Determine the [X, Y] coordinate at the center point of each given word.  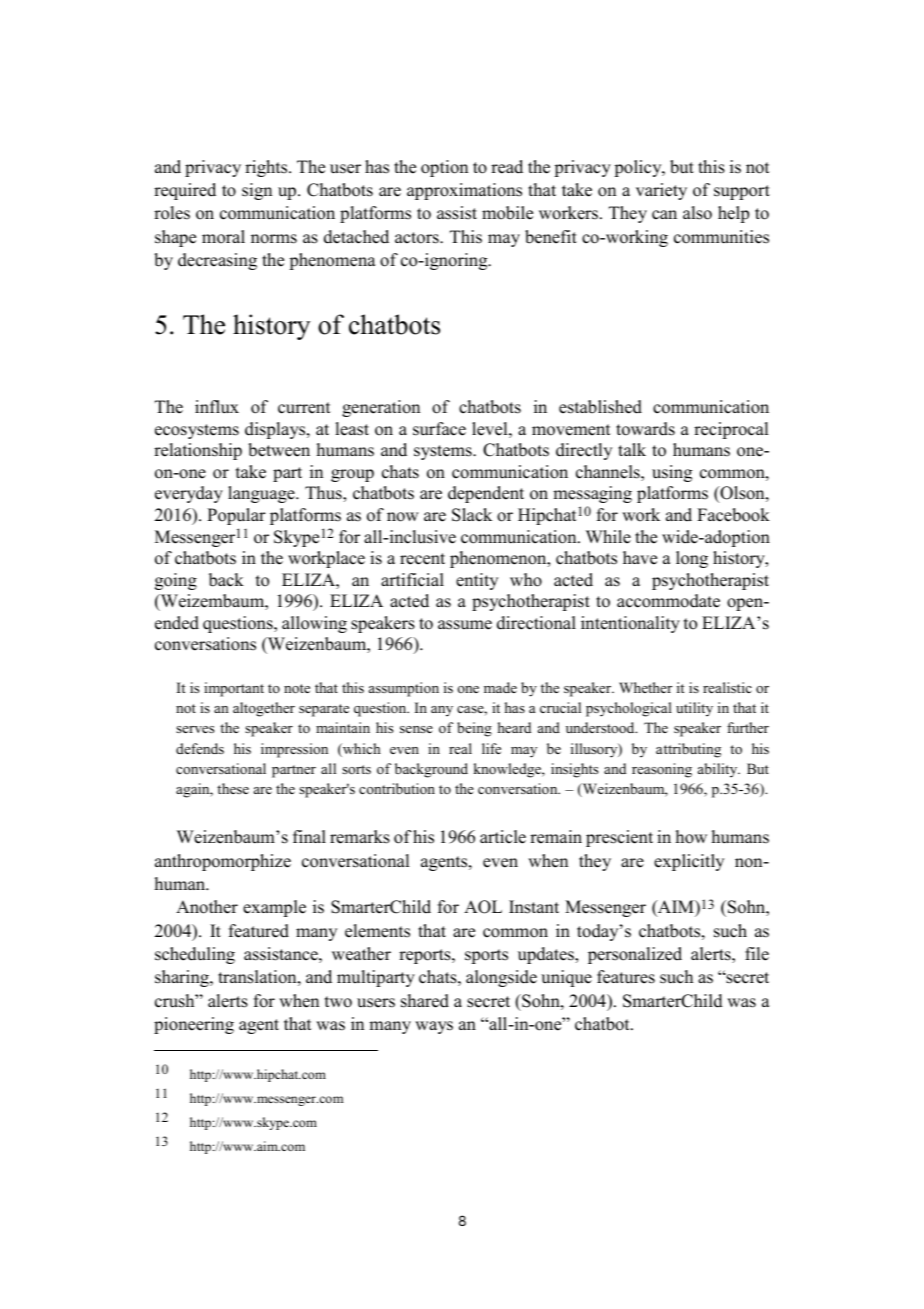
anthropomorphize [223, 862]
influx [217, 407]
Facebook [733, 515]
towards [645, 429]
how [691, 837]
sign [257, 191]
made [500, 687]
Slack [472, 515]
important [234, 689]
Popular [236, 516]
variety [661, 191]
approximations [464, 191]
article [503, 837]
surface [439, 429]
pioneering [194, 1025]
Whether [645, 687]
